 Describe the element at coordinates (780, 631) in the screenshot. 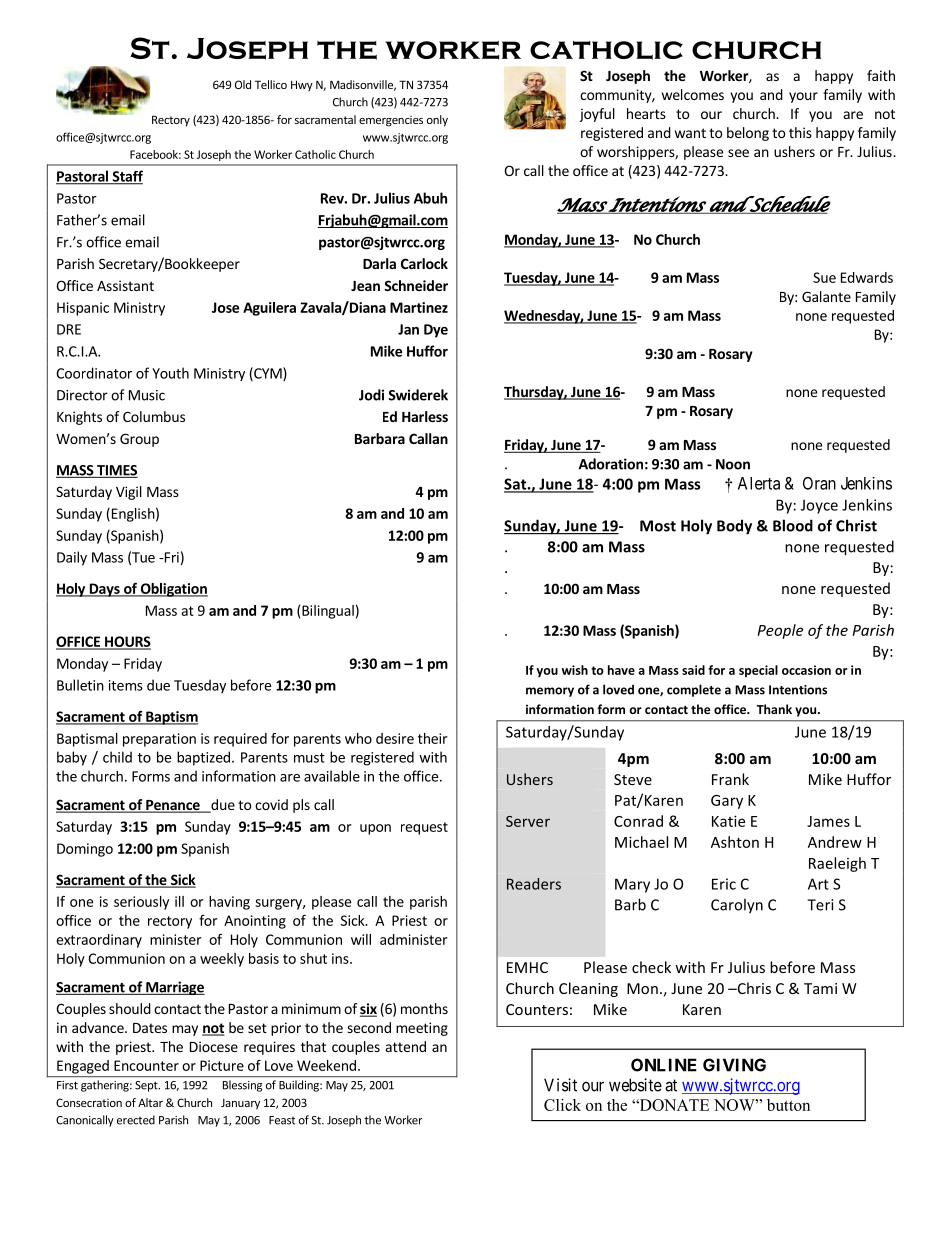

I see `People` at that location.
